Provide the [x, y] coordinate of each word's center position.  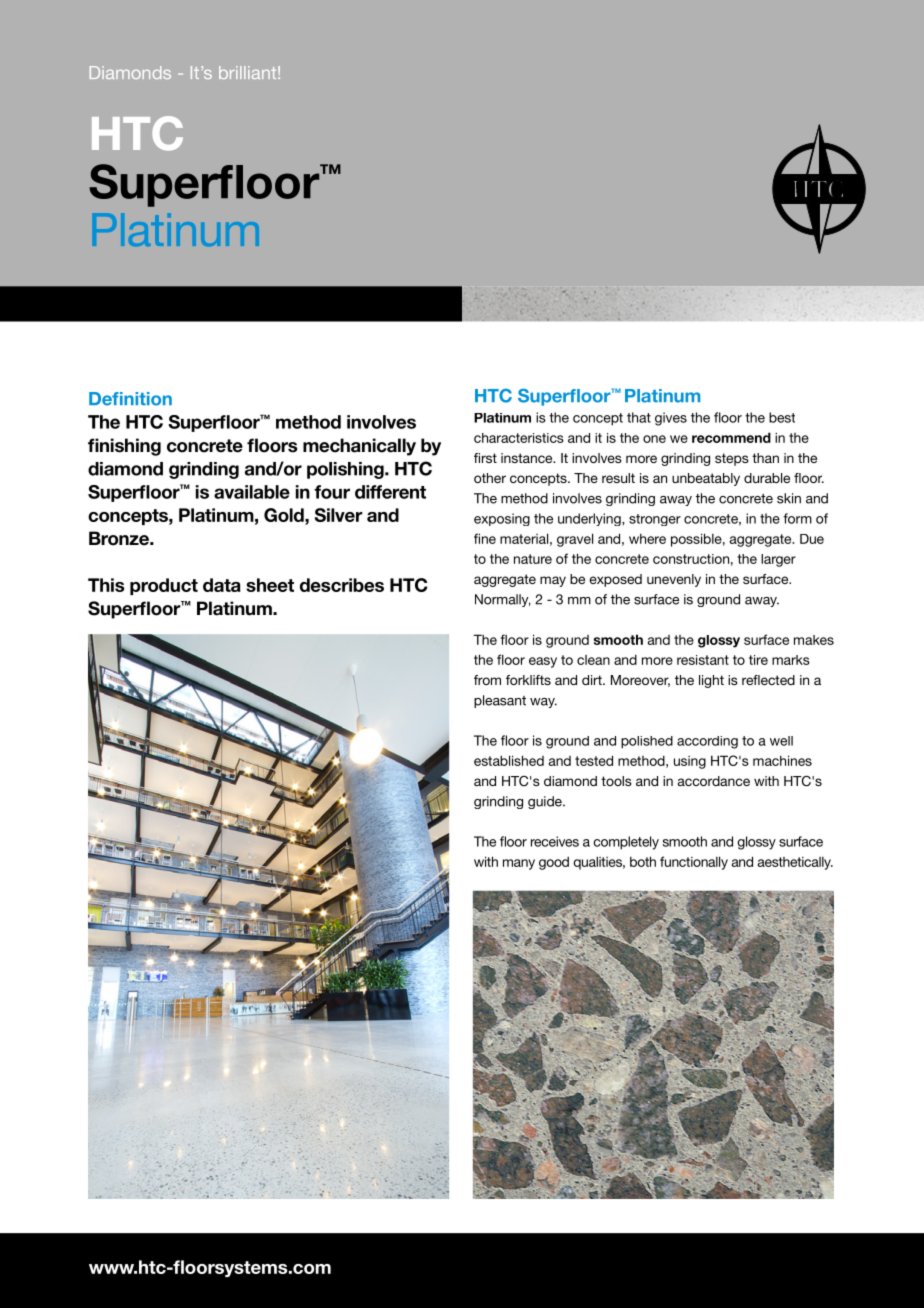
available [252, 492]
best [782, 417]
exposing [502, 519]
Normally [503, 600]
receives [555, 841]
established [509, 760]
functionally [694, 863]
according [707, 742]
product [164, 586]
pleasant [500, 701]
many [519, 864]
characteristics [519, 438]
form [797, 518]
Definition [130, 399]
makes [814, 640]
